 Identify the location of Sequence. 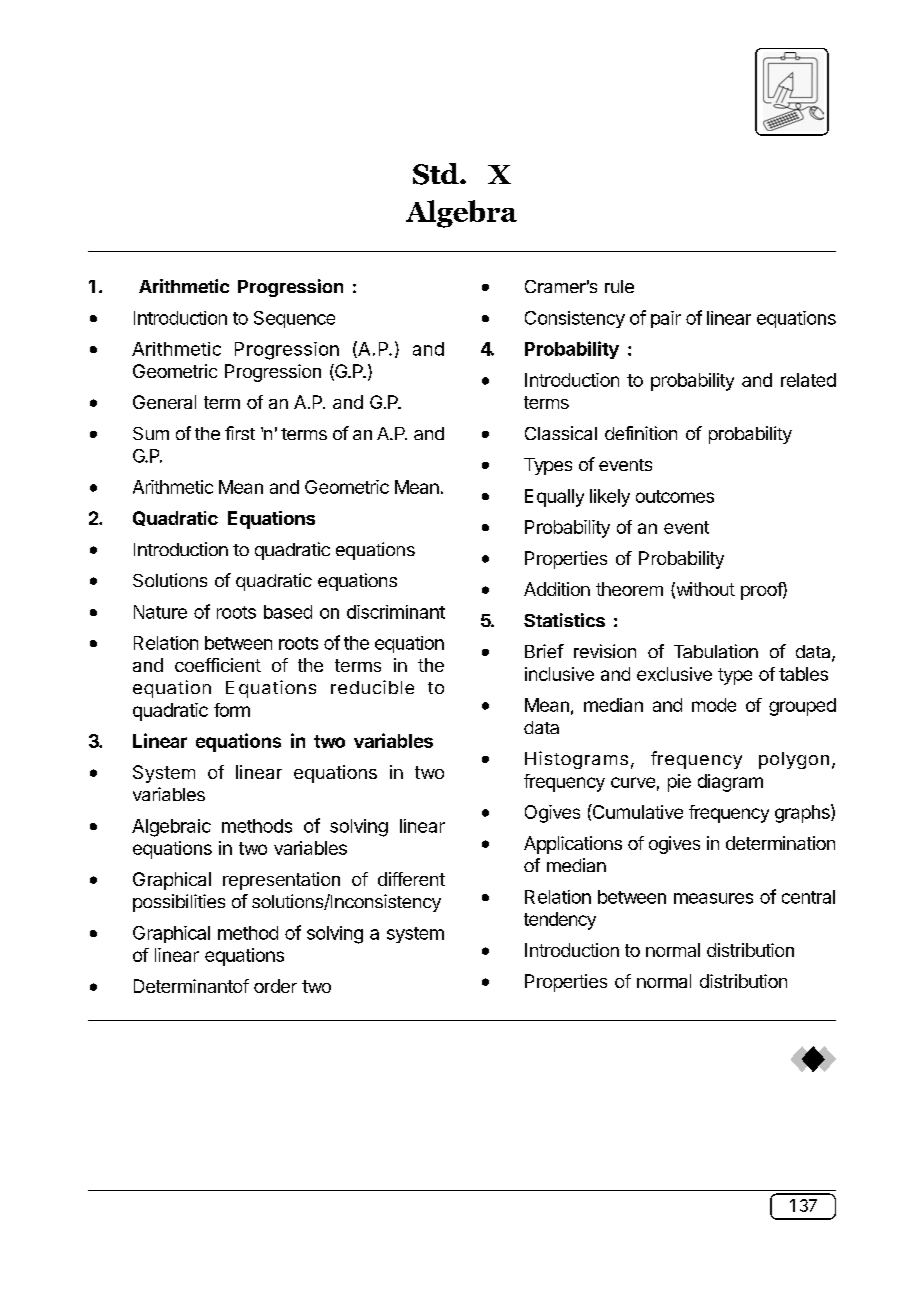
(294, 319).
